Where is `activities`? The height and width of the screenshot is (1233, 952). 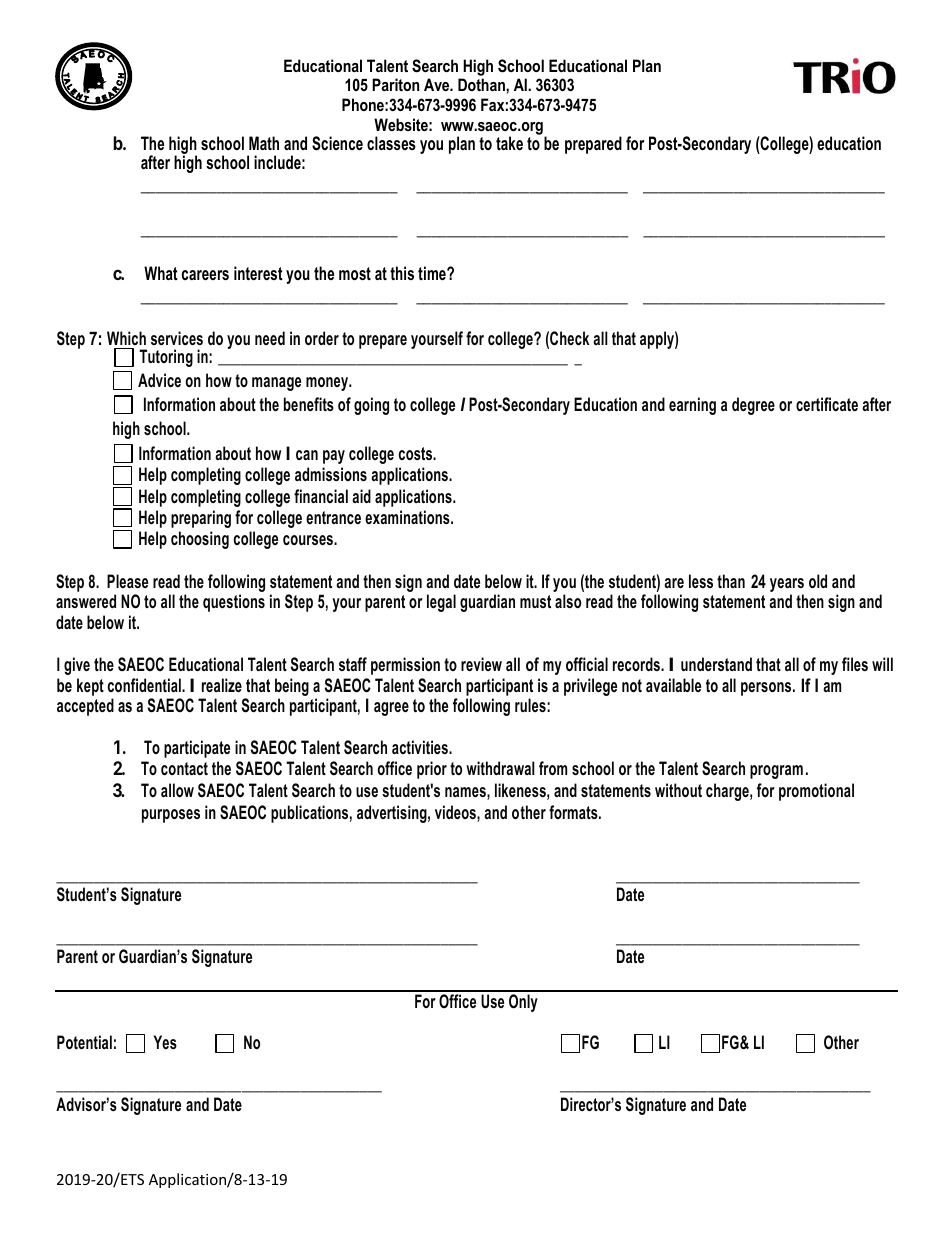
activities is located at coordinates (421, 747).
